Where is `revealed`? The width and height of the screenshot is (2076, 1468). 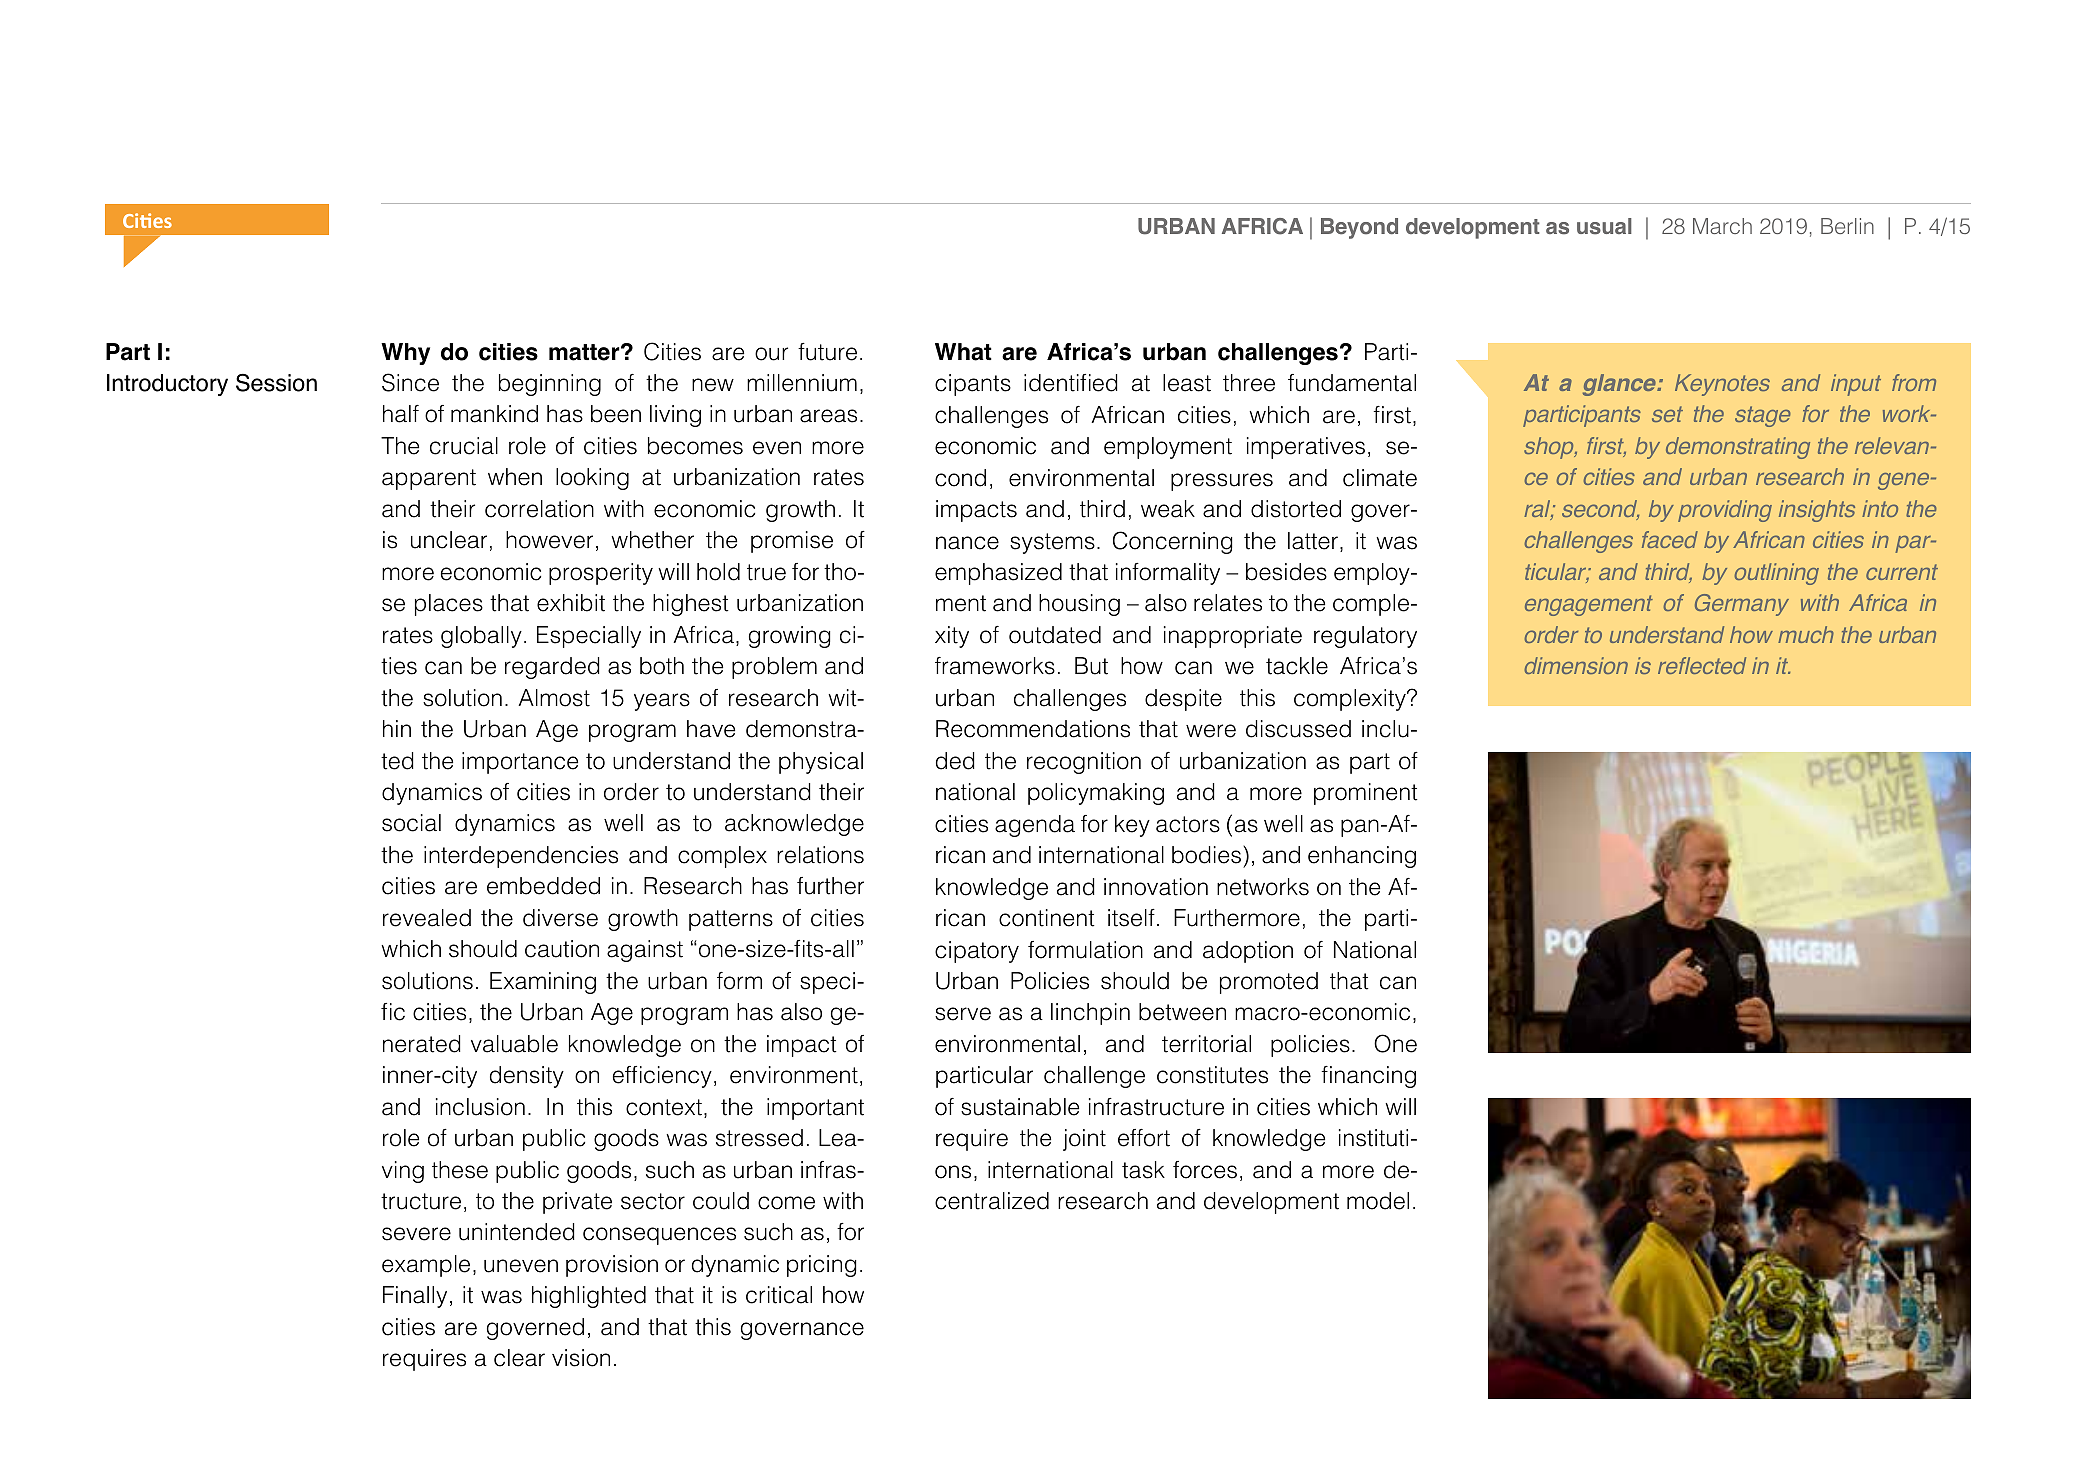 revealed is located at coordinates (427, 918).
